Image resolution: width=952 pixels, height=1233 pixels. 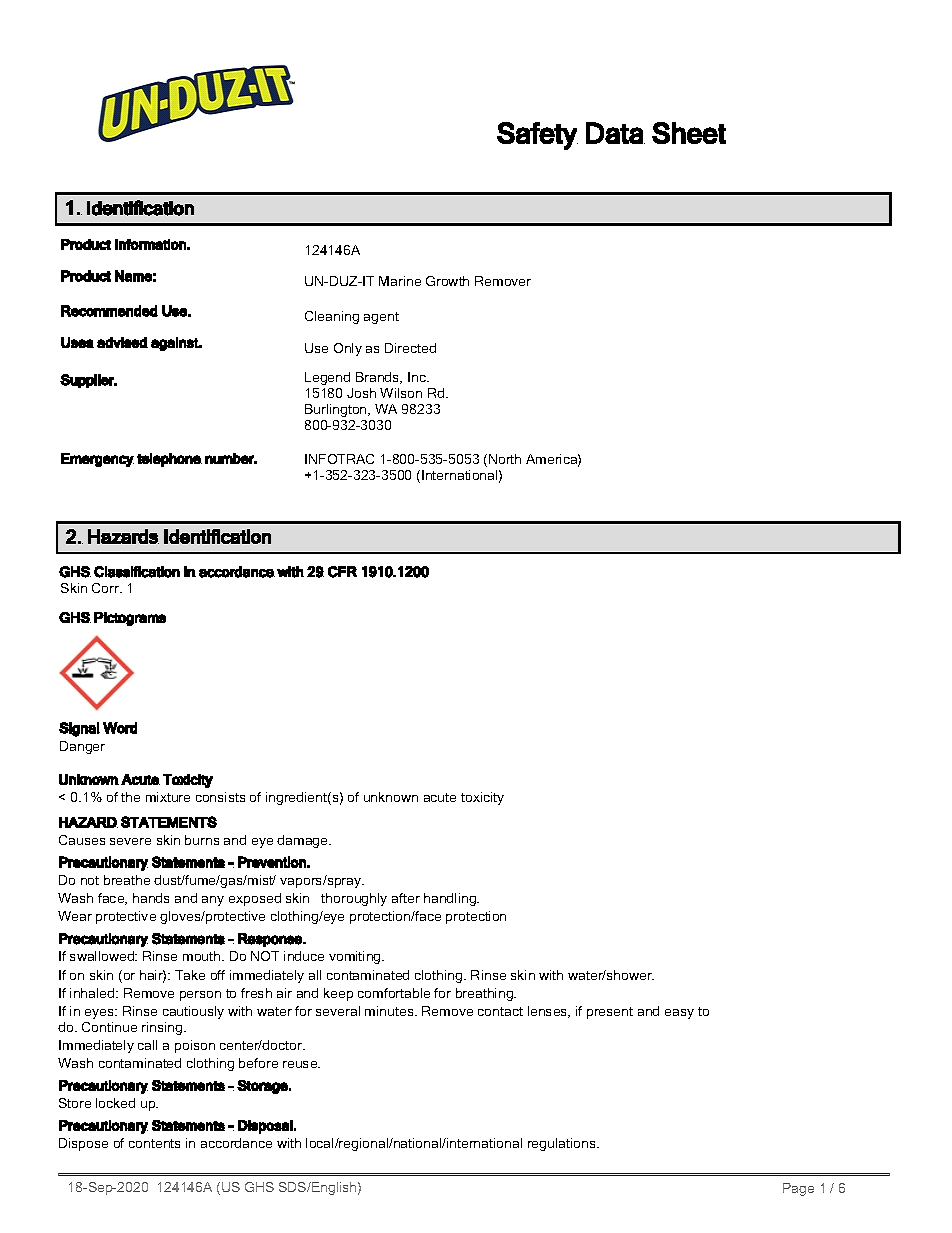 I want to click on North, so click(x=505, y=459).
